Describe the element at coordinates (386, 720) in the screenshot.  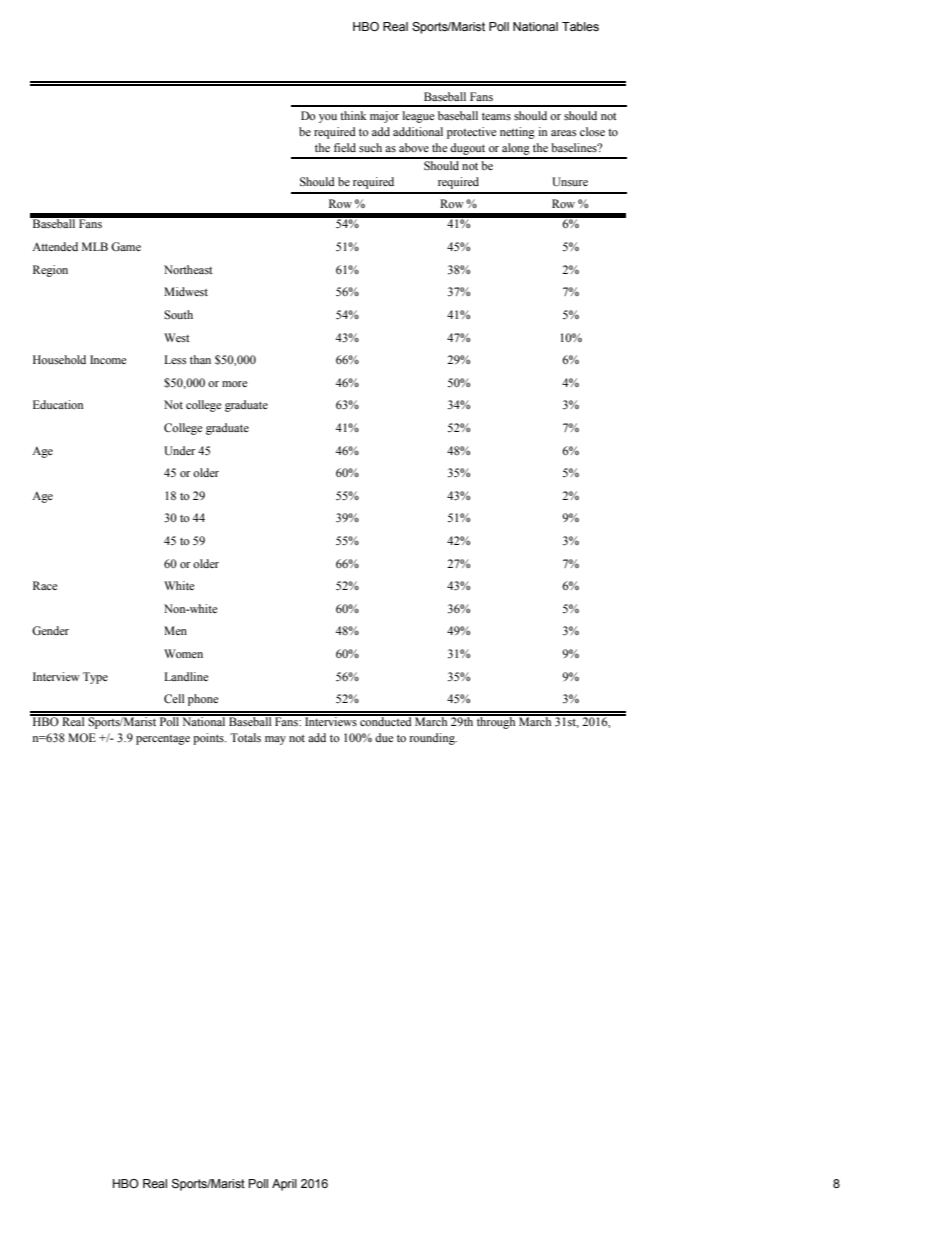
I see `conducted` at that location.
